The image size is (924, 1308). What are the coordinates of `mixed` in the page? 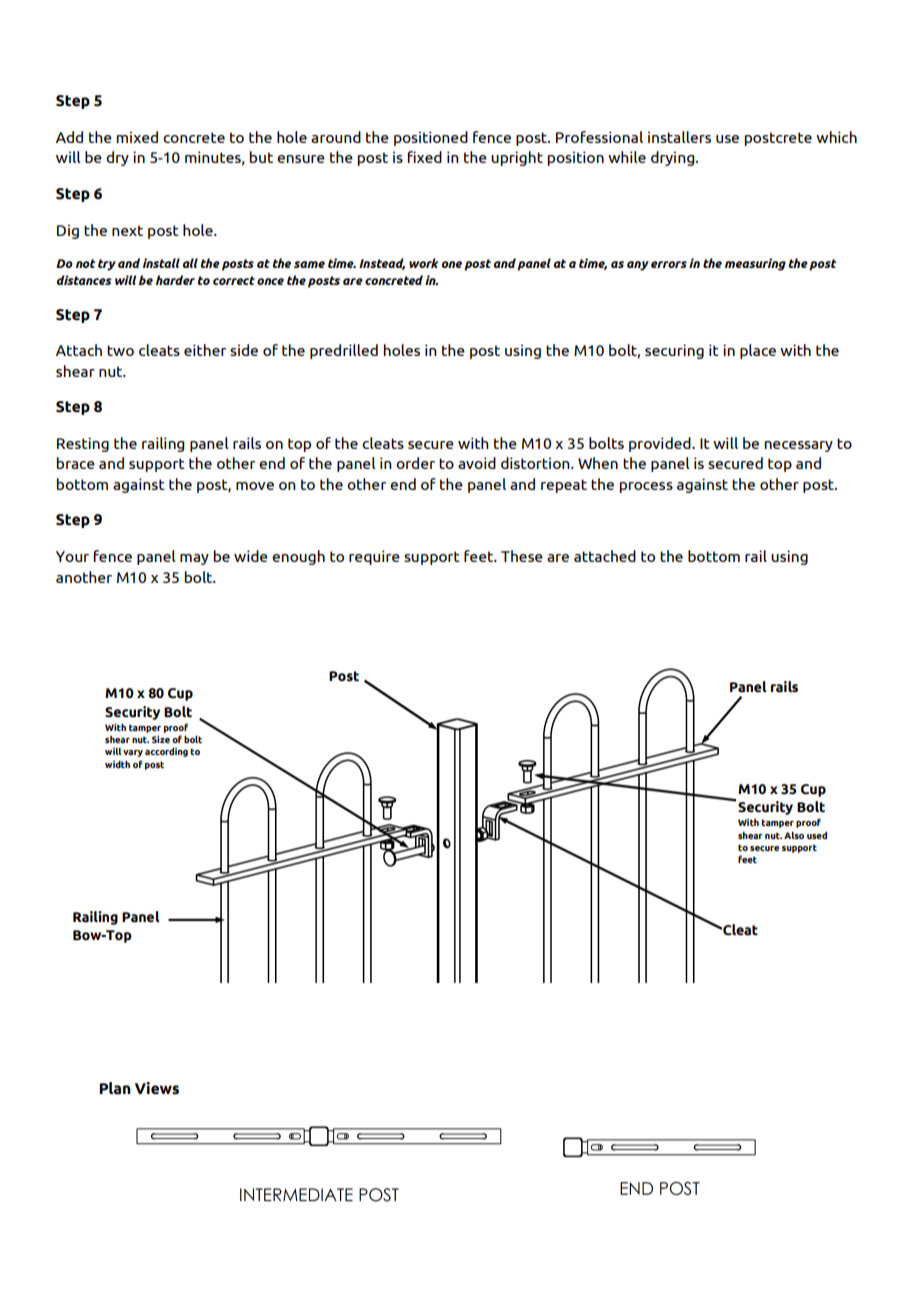 It's located at (137, 137).
